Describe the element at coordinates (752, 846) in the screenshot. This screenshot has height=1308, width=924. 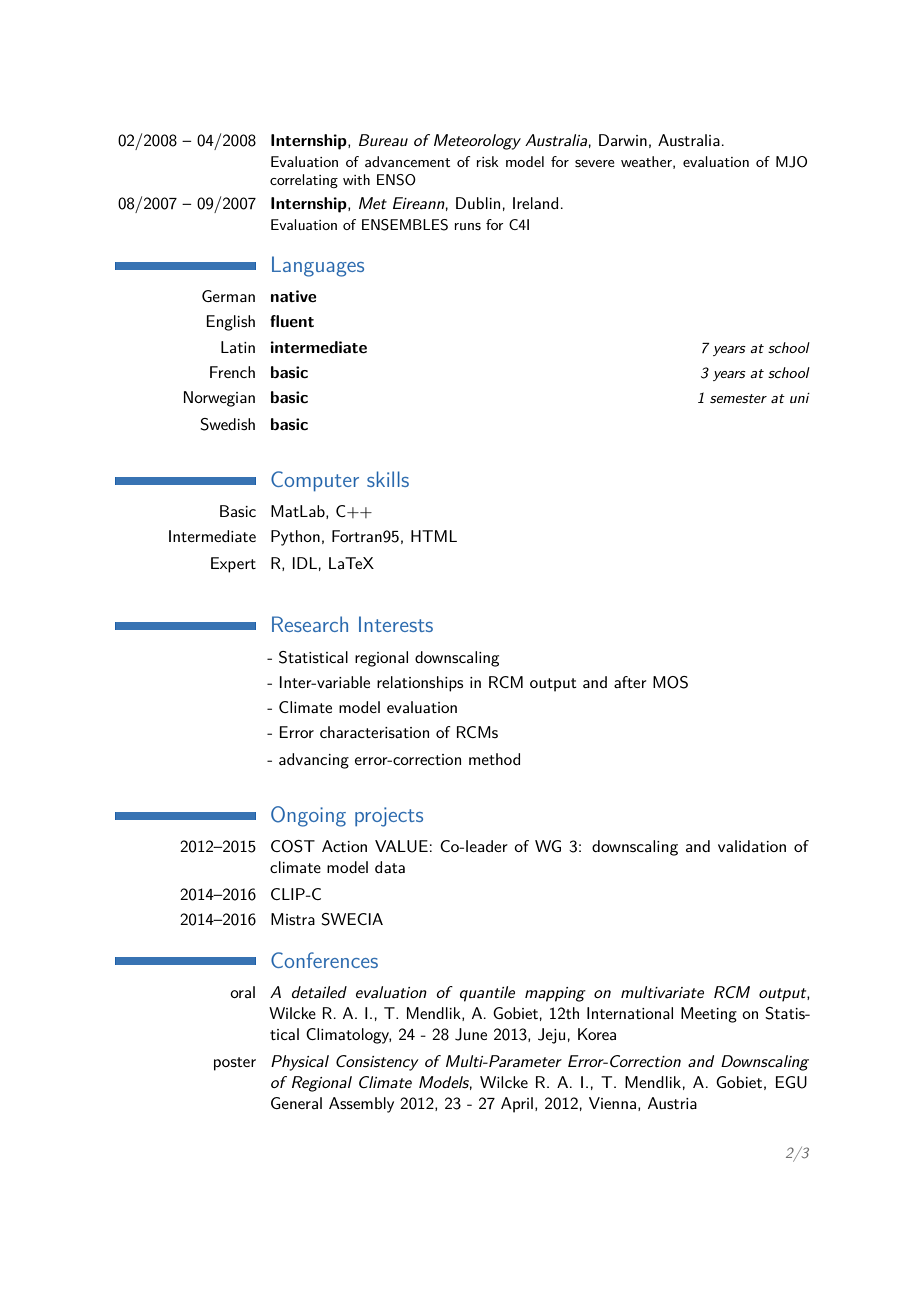
I see `validation` at that location.
